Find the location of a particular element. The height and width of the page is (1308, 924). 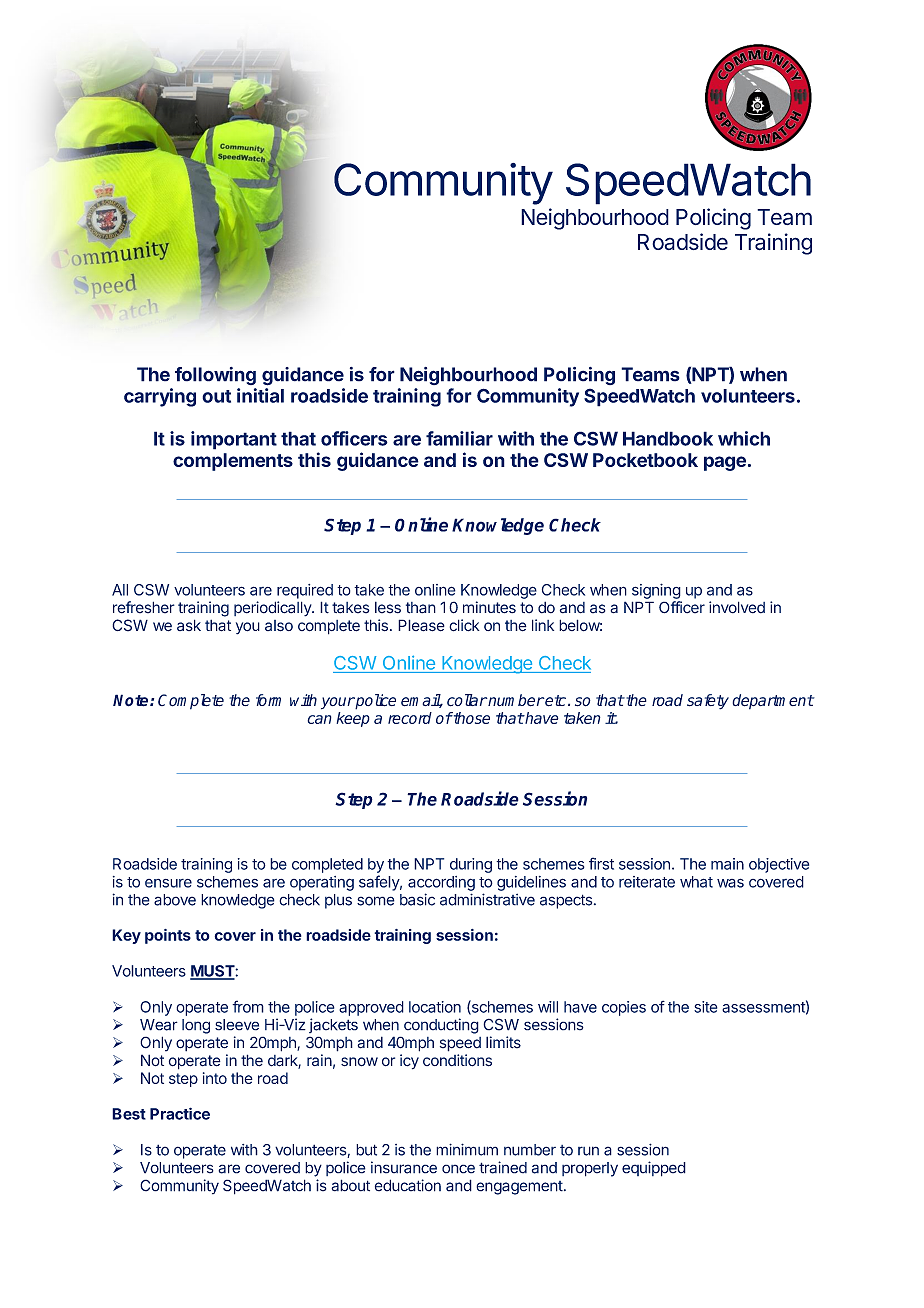

main is located at coordinates (727, 864).
